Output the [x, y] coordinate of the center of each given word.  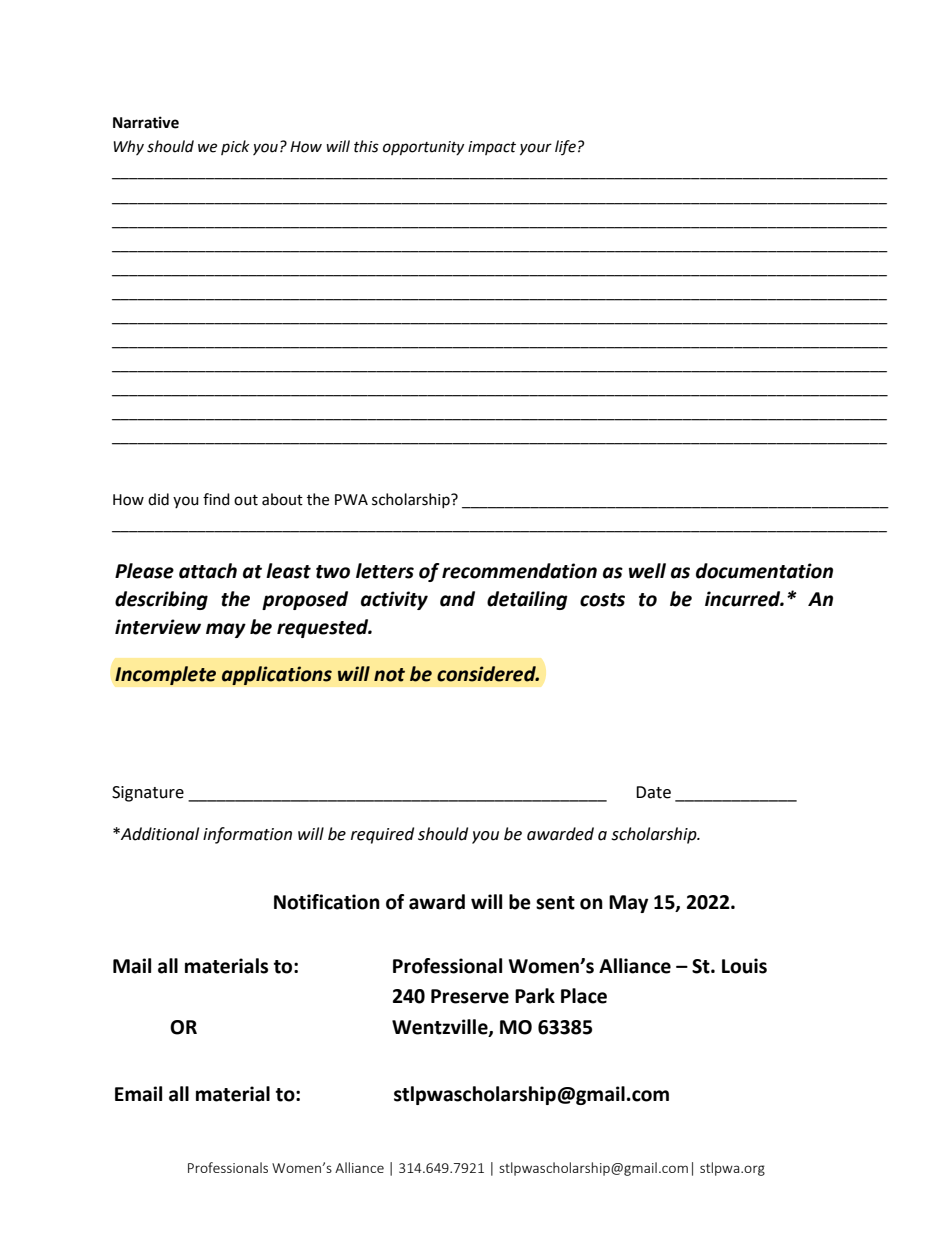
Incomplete [165, 675]
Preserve [470, 996]
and [457, 599]
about [282, 499]
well [647, 571]
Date [653, 792]
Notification [327, 902]
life [565, 147]
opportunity [423, 148]
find [216, 499]
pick [235, 147]
